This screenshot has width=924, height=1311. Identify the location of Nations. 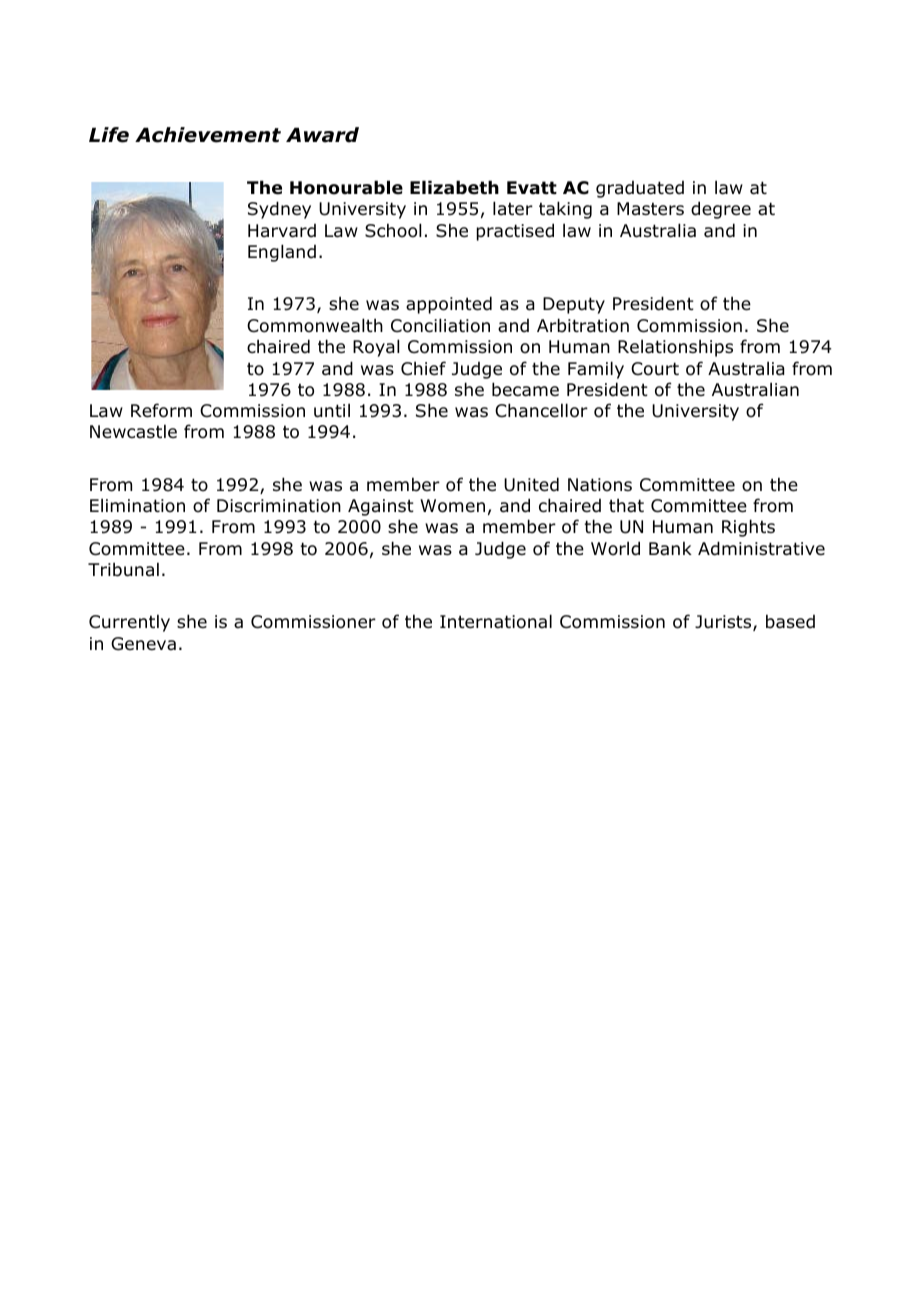
(600, 485).
